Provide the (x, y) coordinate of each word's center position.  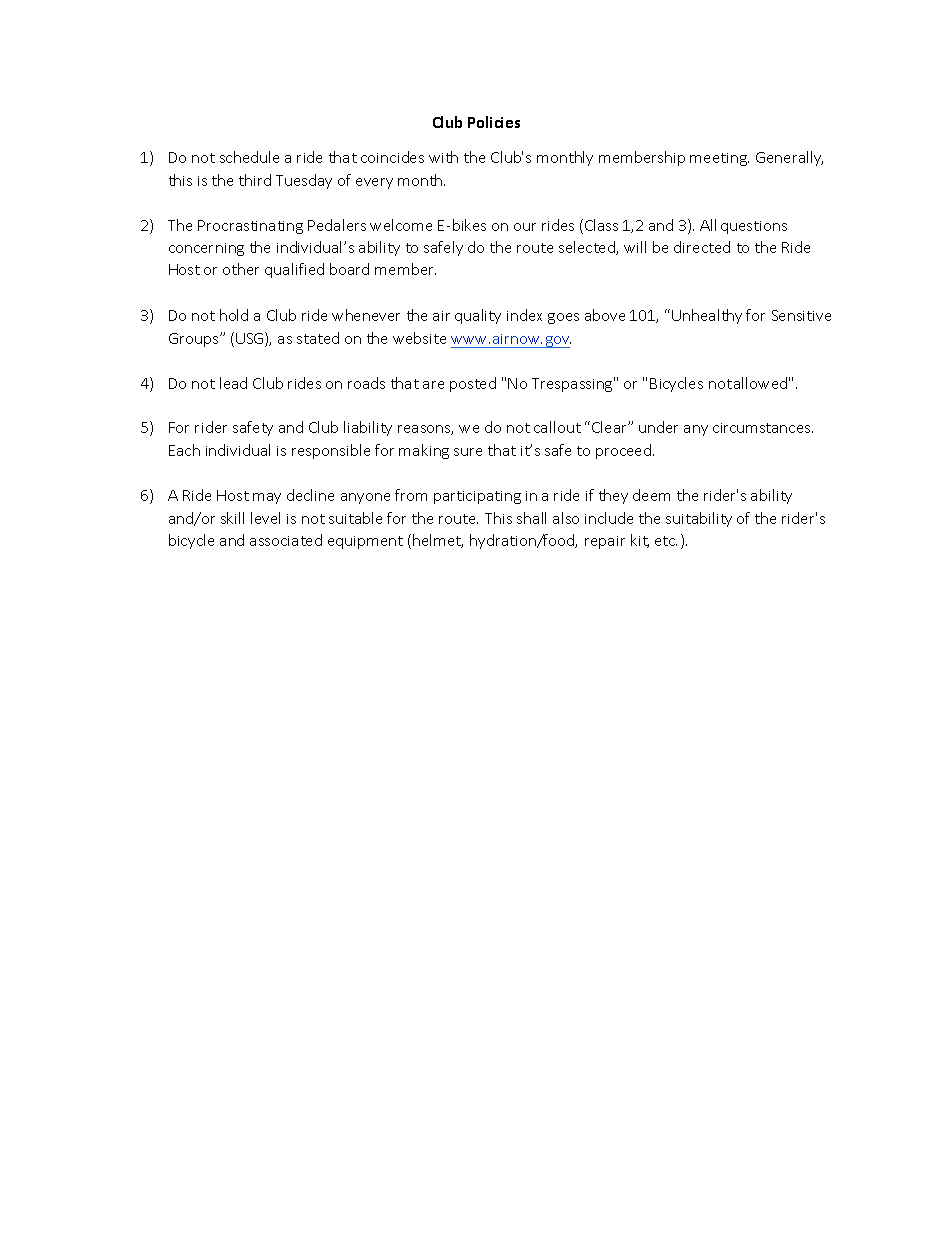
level (265, 518)
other (241, 269)
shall (531, 518)
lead (233, 383)
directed (702, 247)
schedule (249, 157)
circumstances (763, 428)
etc (666, 541)
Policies (494, 122)
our (525, 227)
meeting (719, 159)
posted (473, 384)
